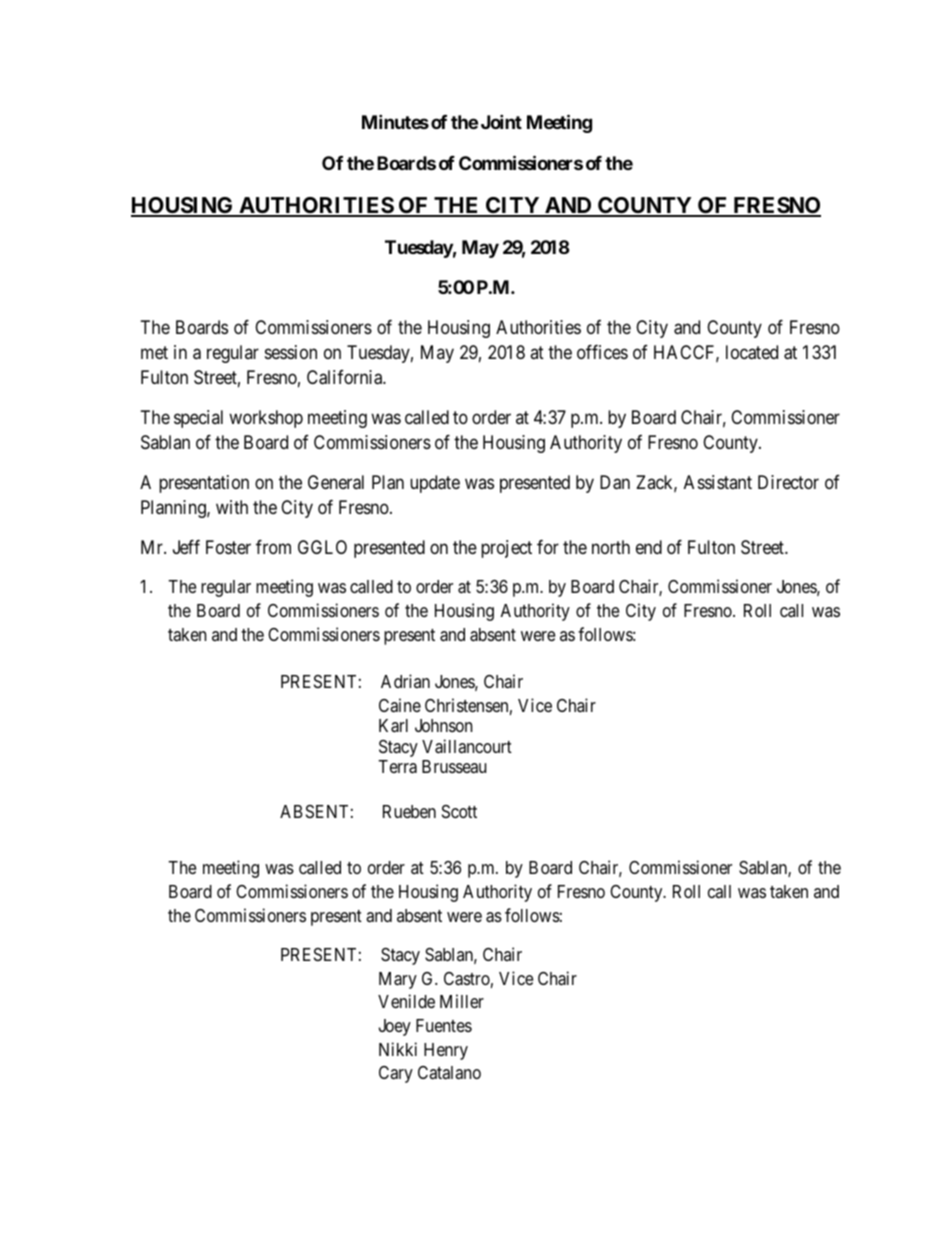 This screenshot has width=952, height=1233. I want to click on Joey, so click(395, 1027).
